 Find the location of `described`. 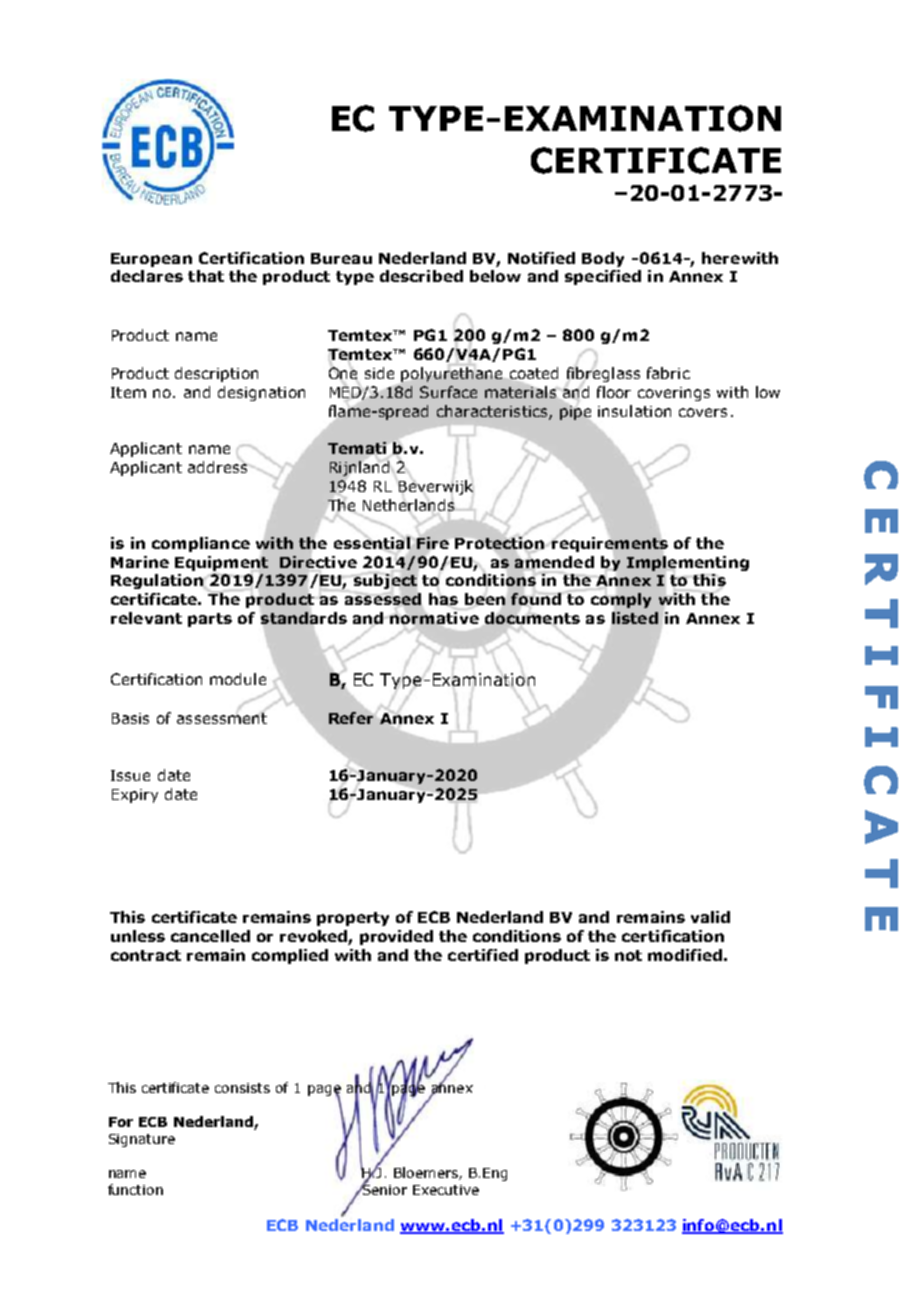

described is located at coordinates (421, 276).
